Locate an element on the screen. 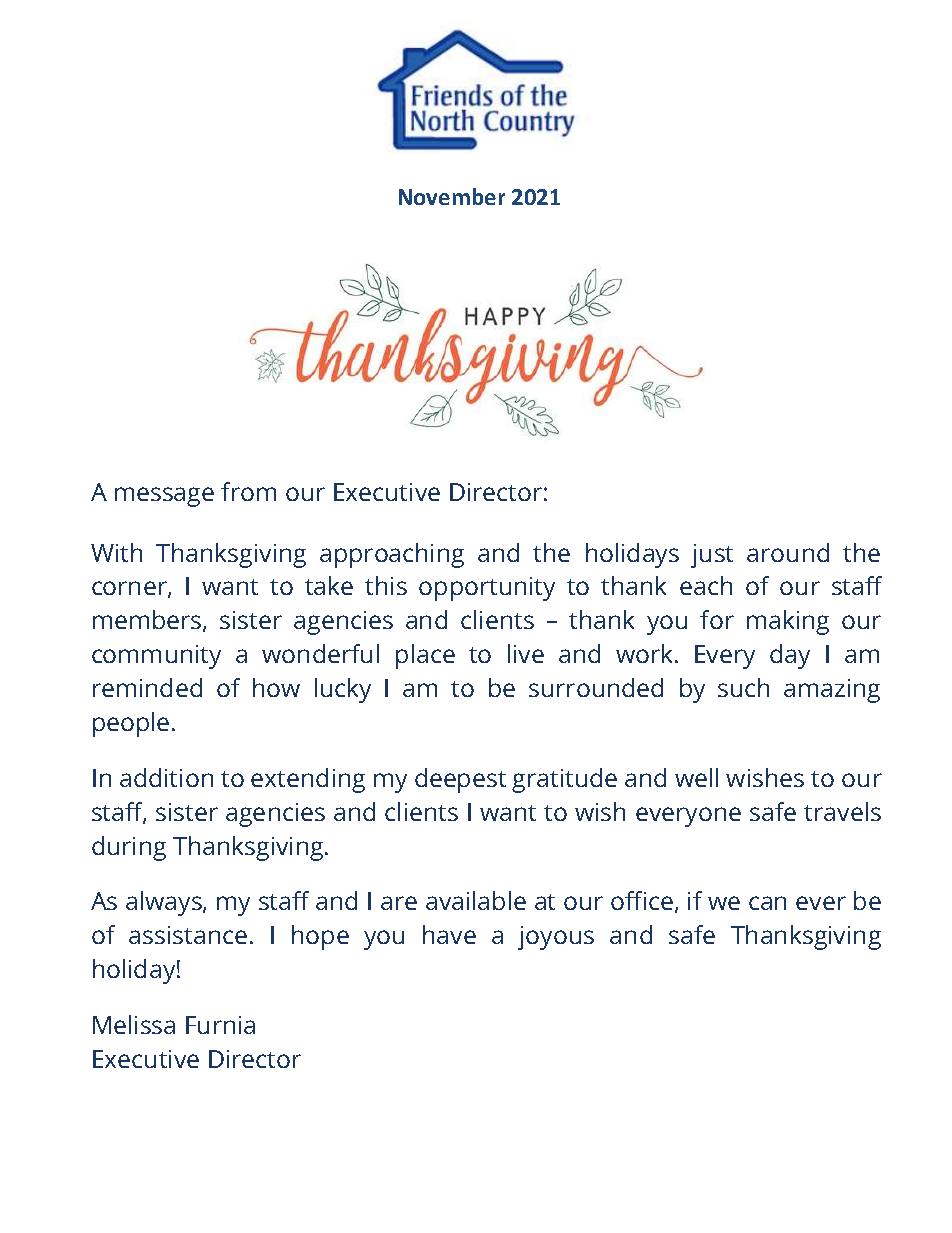 The height and width of the screenshot is (1233, 952). With is located at coordinates (116, 552).
